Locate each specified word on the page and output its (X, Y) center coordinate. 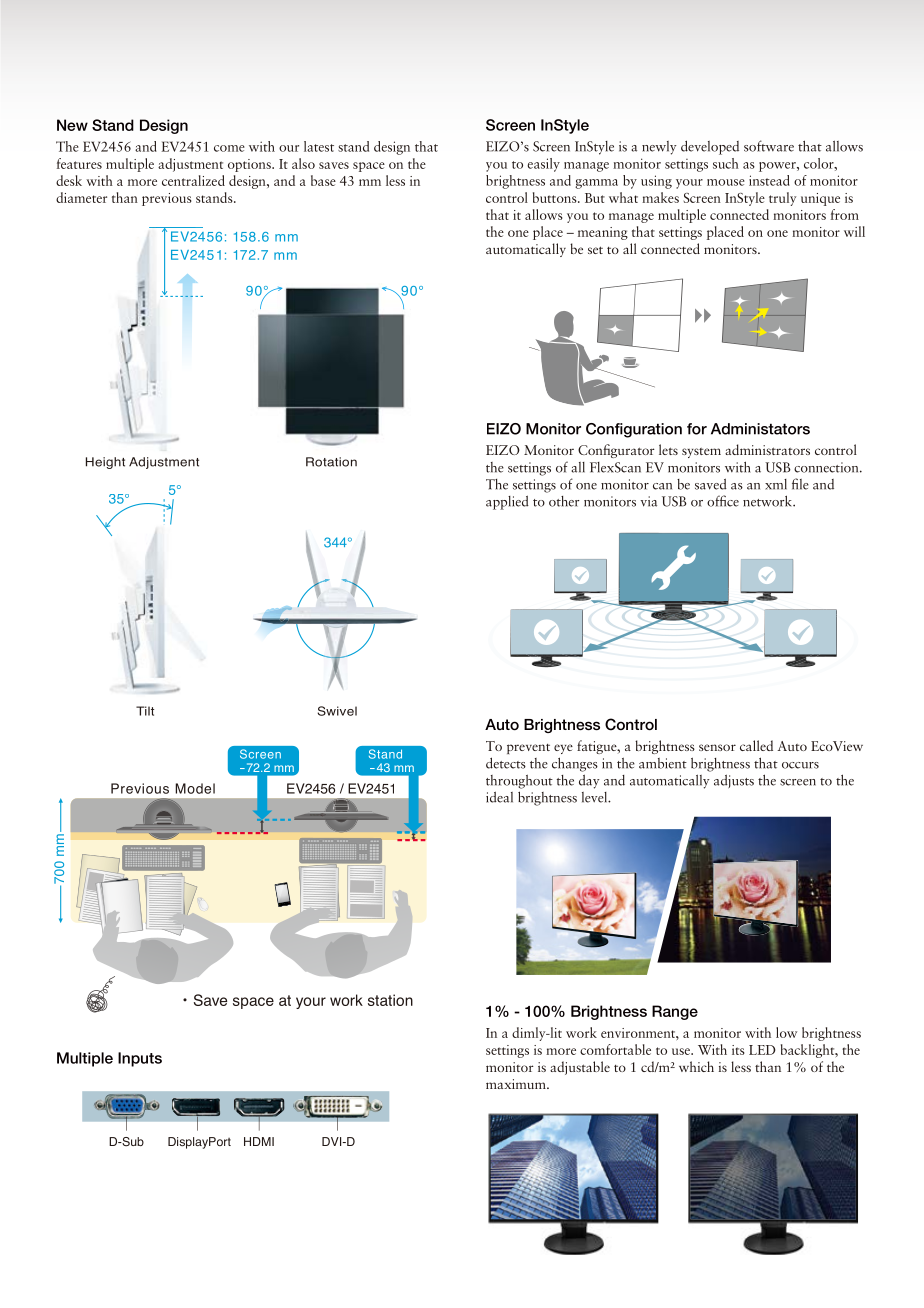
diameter (81, 197)
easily (543, 165)
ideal (499, 797)
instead (769, 180)
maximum (517, 1084)
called (756, 745)
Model (195, 788)
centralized (193, 180)
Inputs (140, 1059)
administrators (767, 449)
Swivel (337, 711)
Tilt (145, 711)
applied (507, 502)
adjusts (734, 781)
